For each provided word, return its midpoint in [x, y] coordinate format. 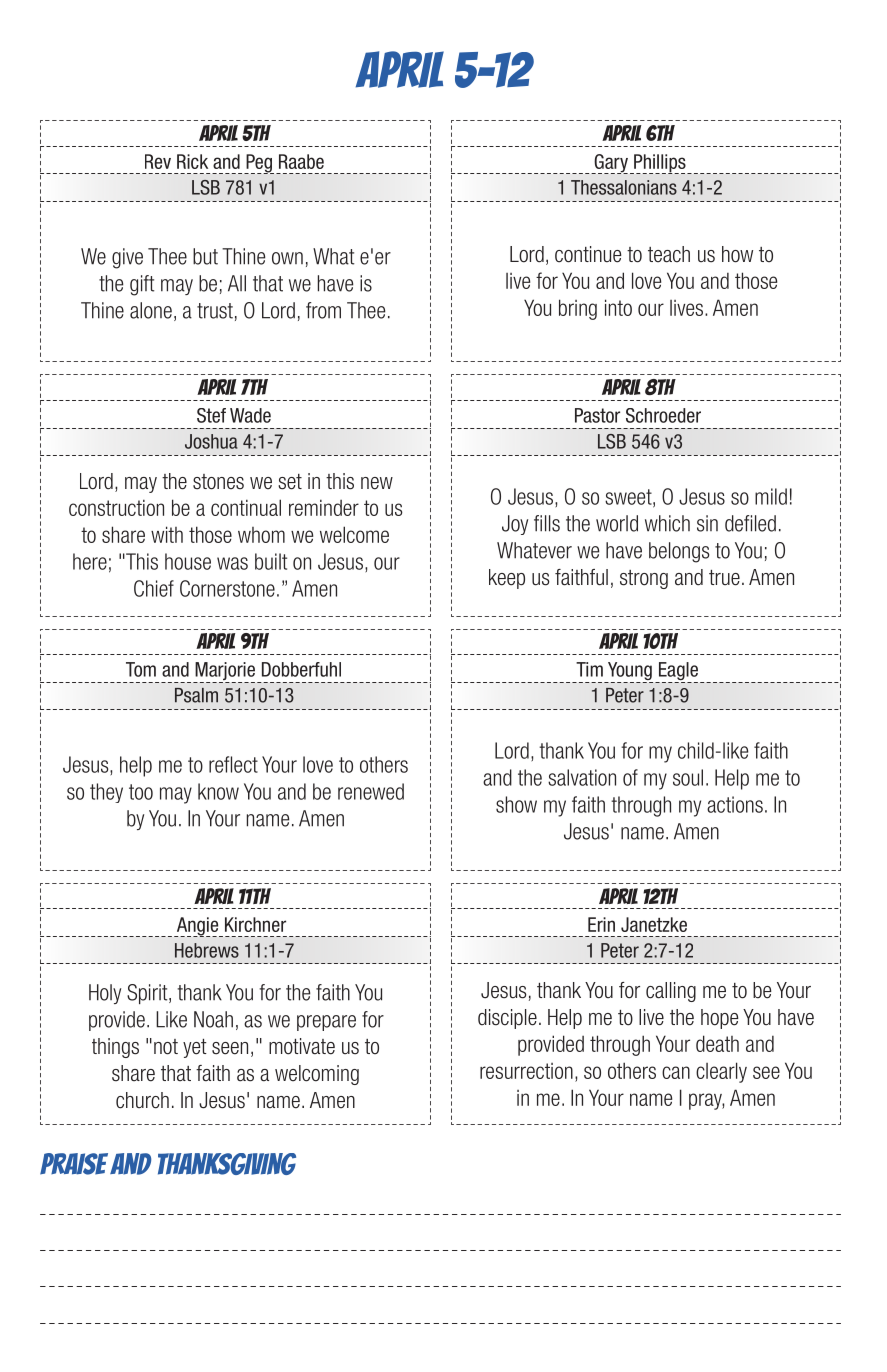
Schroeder [663, 415]
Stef [211, 415]
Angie [198, 927]
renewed [371, 791]
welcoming [317, 1075]
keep [507, 579]
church [142, 1100]
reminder [324, 507]
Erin [601, 924]
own [287, 258]
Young [629, 672]
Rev [158, 161]
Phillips [660, 164]
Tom [141, 669]
